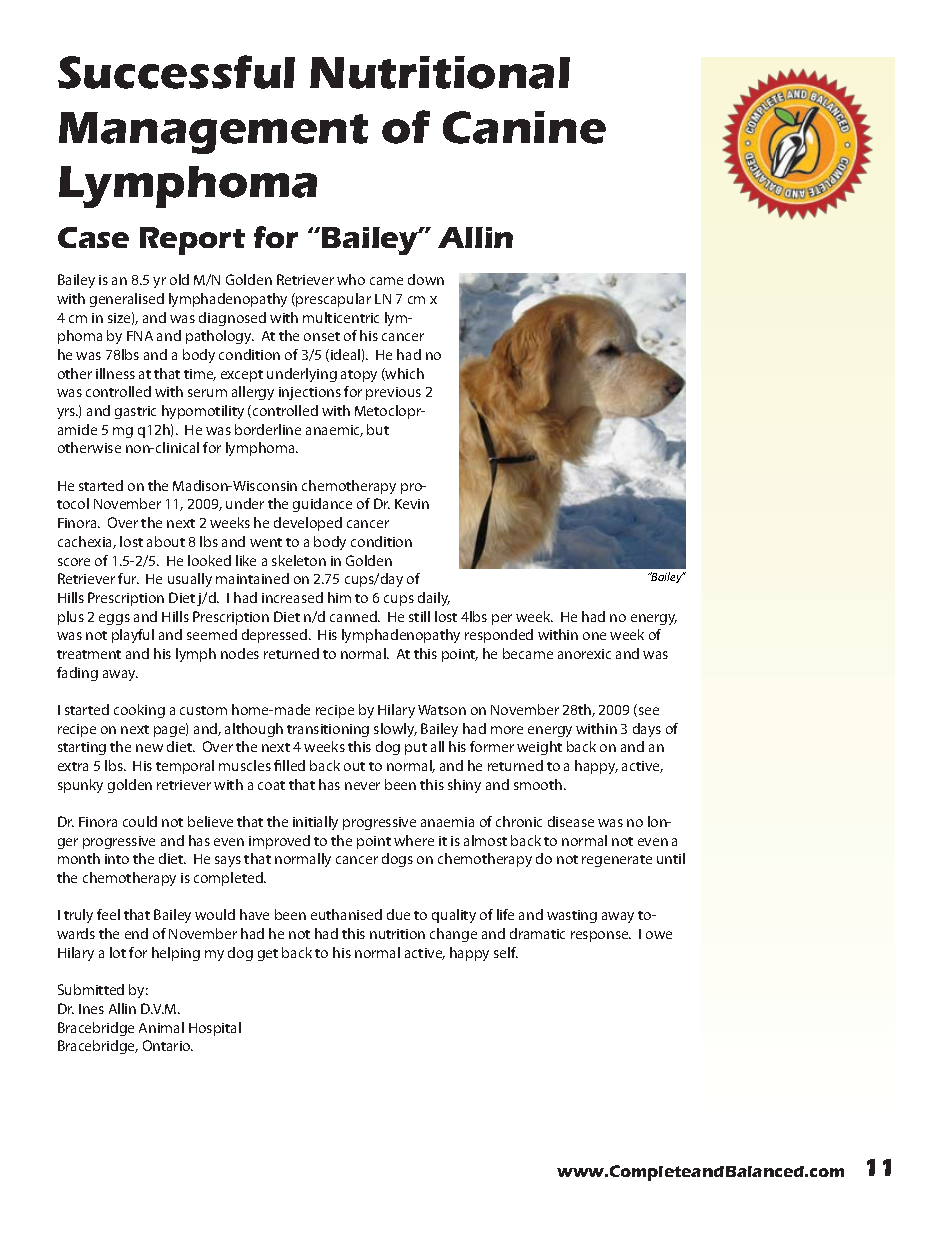  I want to click on Successful, so click(176, 72).
